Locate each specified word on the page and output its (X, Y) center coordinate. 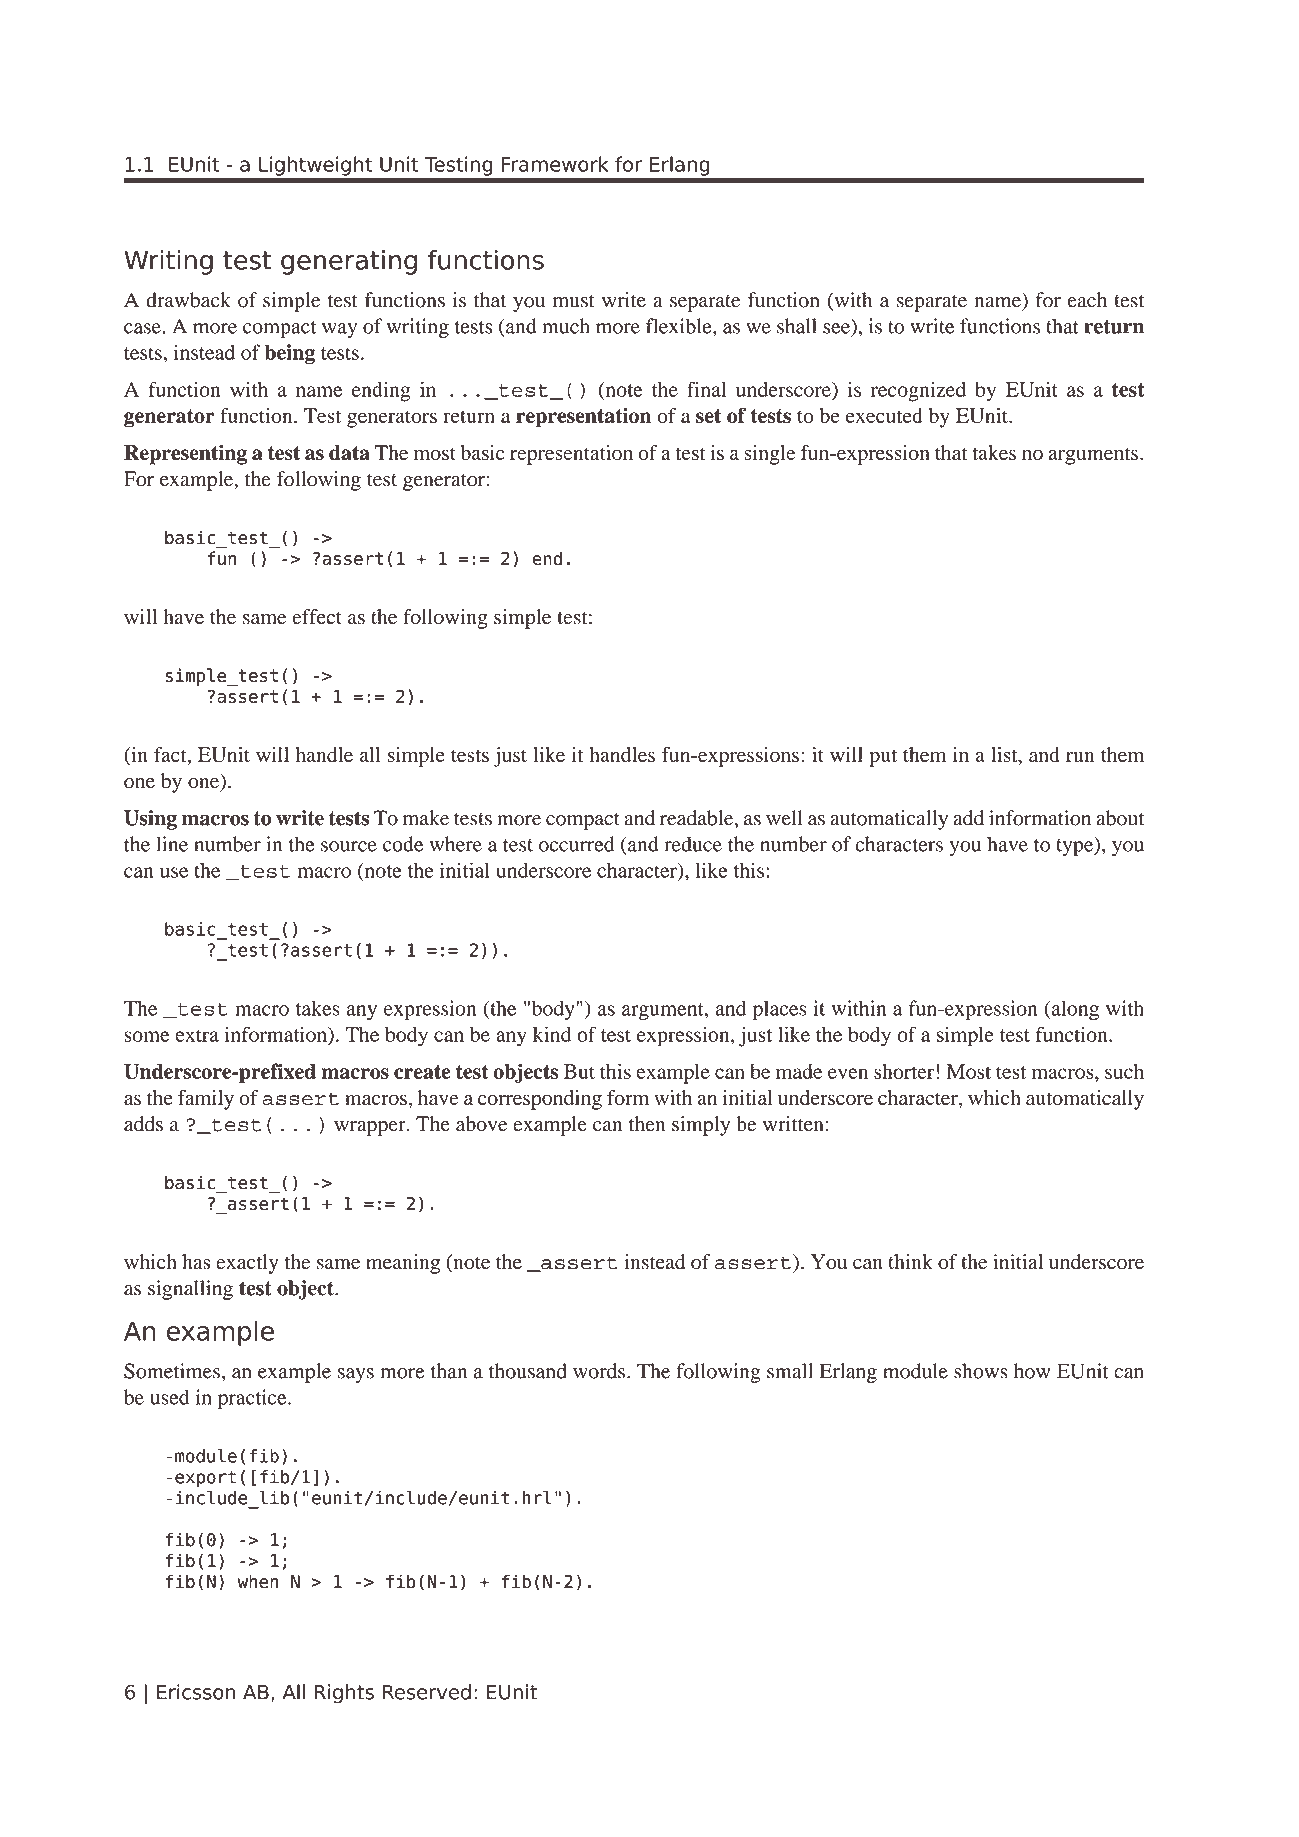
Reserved (427, 1692)
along (1074, 1010)
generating (349, 262)
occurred (577, 844)
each (1087, 300)
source (349, 846)
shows (981, 1371)
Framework (555, 164)
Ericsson (196, 1692)
